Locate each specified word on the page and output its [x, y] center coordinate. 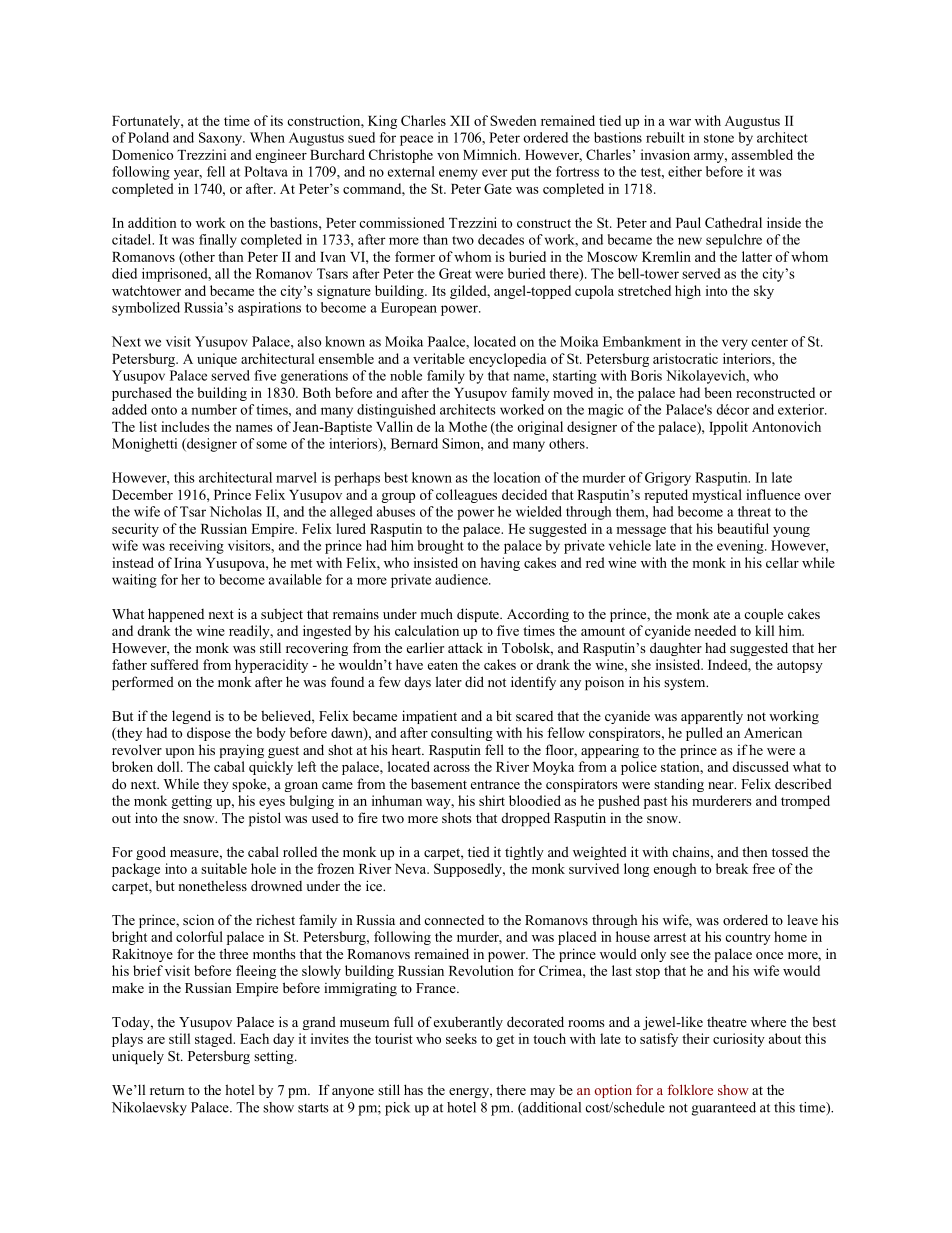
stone [719, 138]
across [452, 768]
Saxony [221, 139]
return [167, 1090]
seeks [461, 1038]
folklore [690, 1089]
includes [185, 426]
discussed [760, 766]
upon [180, 753]
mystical [717, 496]
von [448, 156]
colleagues [466, 496]
